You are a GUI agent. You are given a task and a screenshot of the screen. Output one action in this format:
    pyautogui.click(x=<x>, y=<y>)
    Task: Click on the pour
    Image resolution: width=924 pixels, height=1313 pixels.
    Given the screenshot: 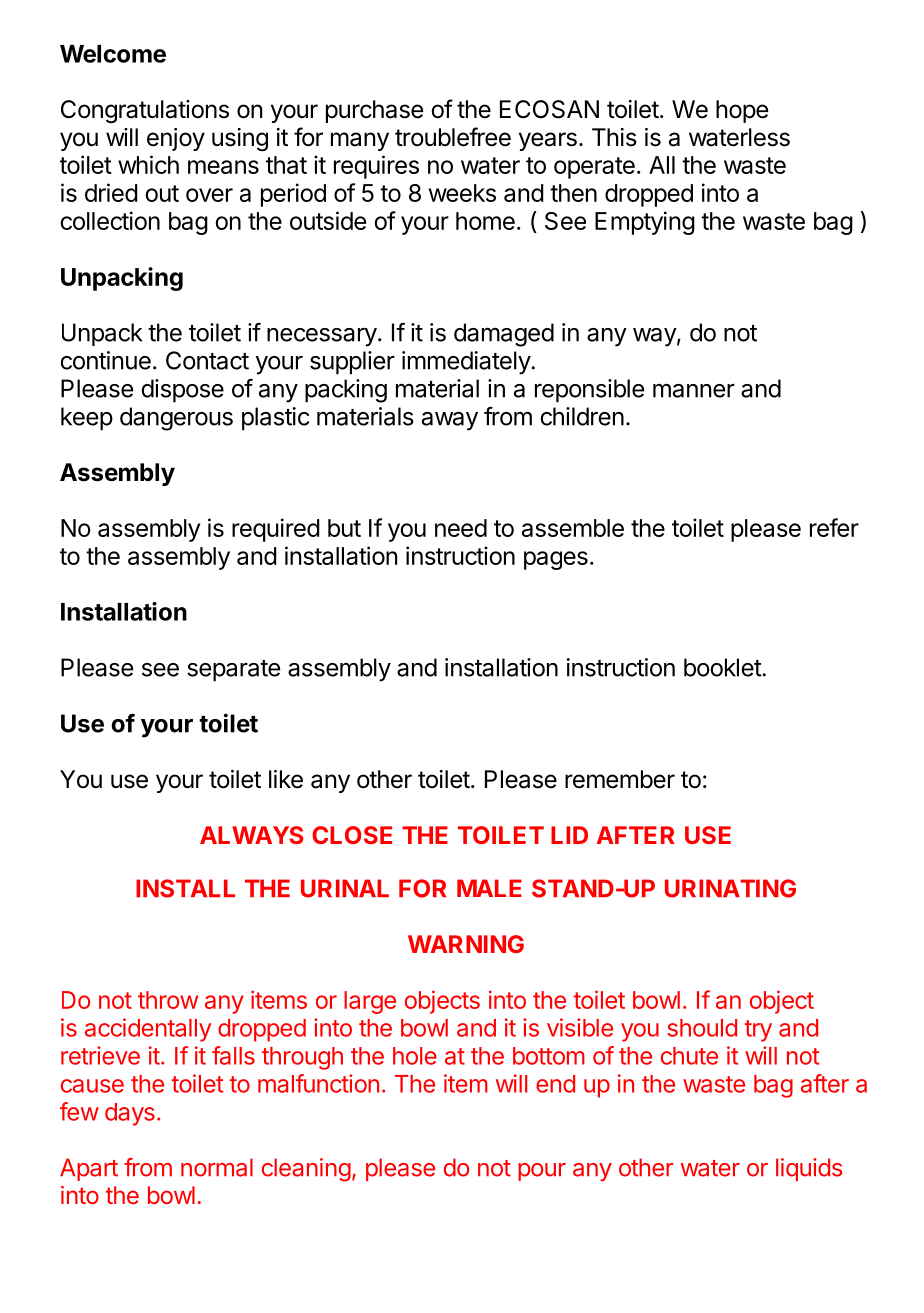 What is the action you would take?
    pyautogui.click(x=542, y=1172)
